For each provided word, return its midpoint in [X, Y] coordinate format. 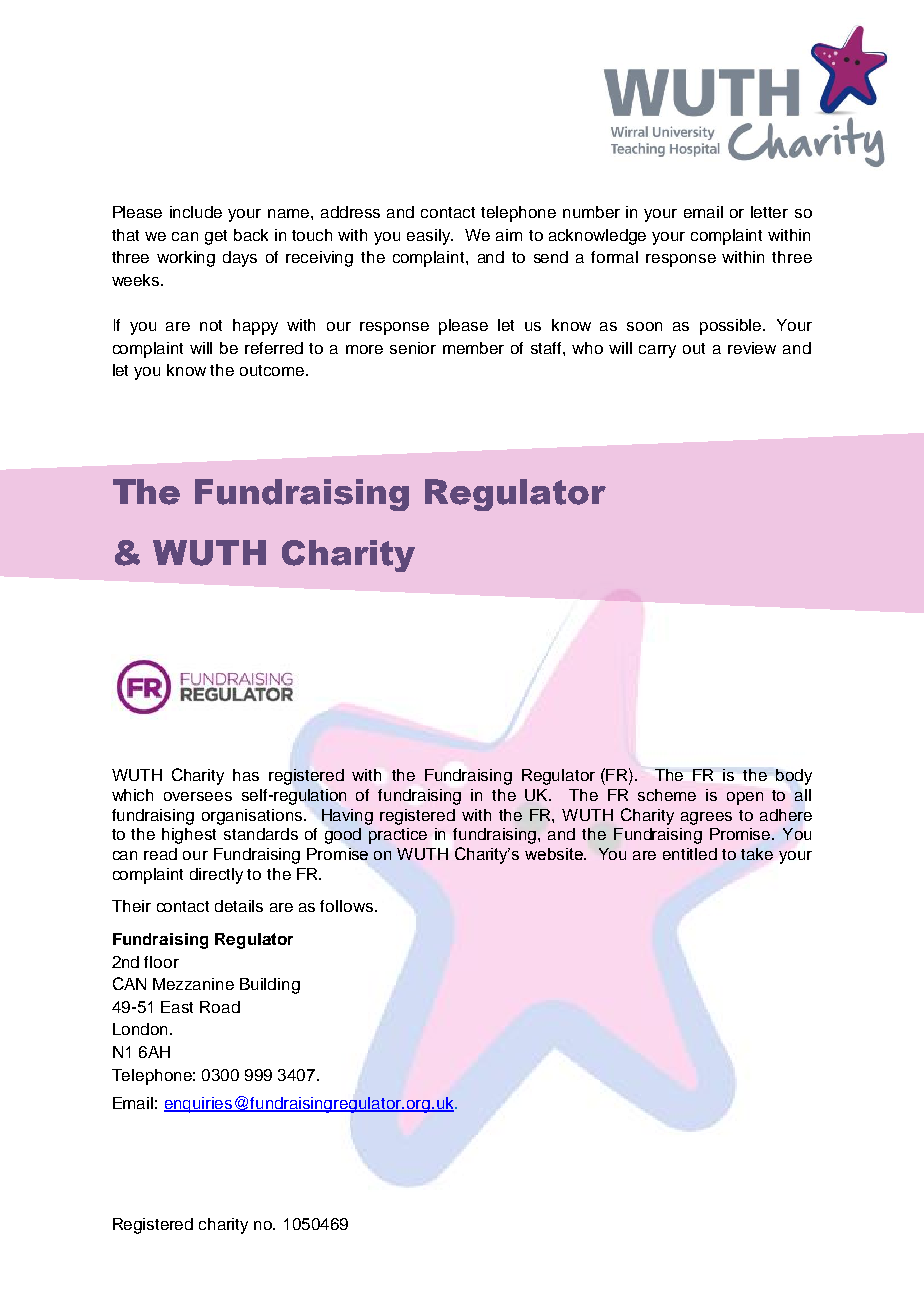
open [745, 798]
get [216, 237]
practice [398, 836]
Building [270, 986]
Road [220, 1007]
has [246, 775]
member [473, 348]
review [752, 348]
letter [769, 212]
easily [430, 237]
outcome [273, 370]
